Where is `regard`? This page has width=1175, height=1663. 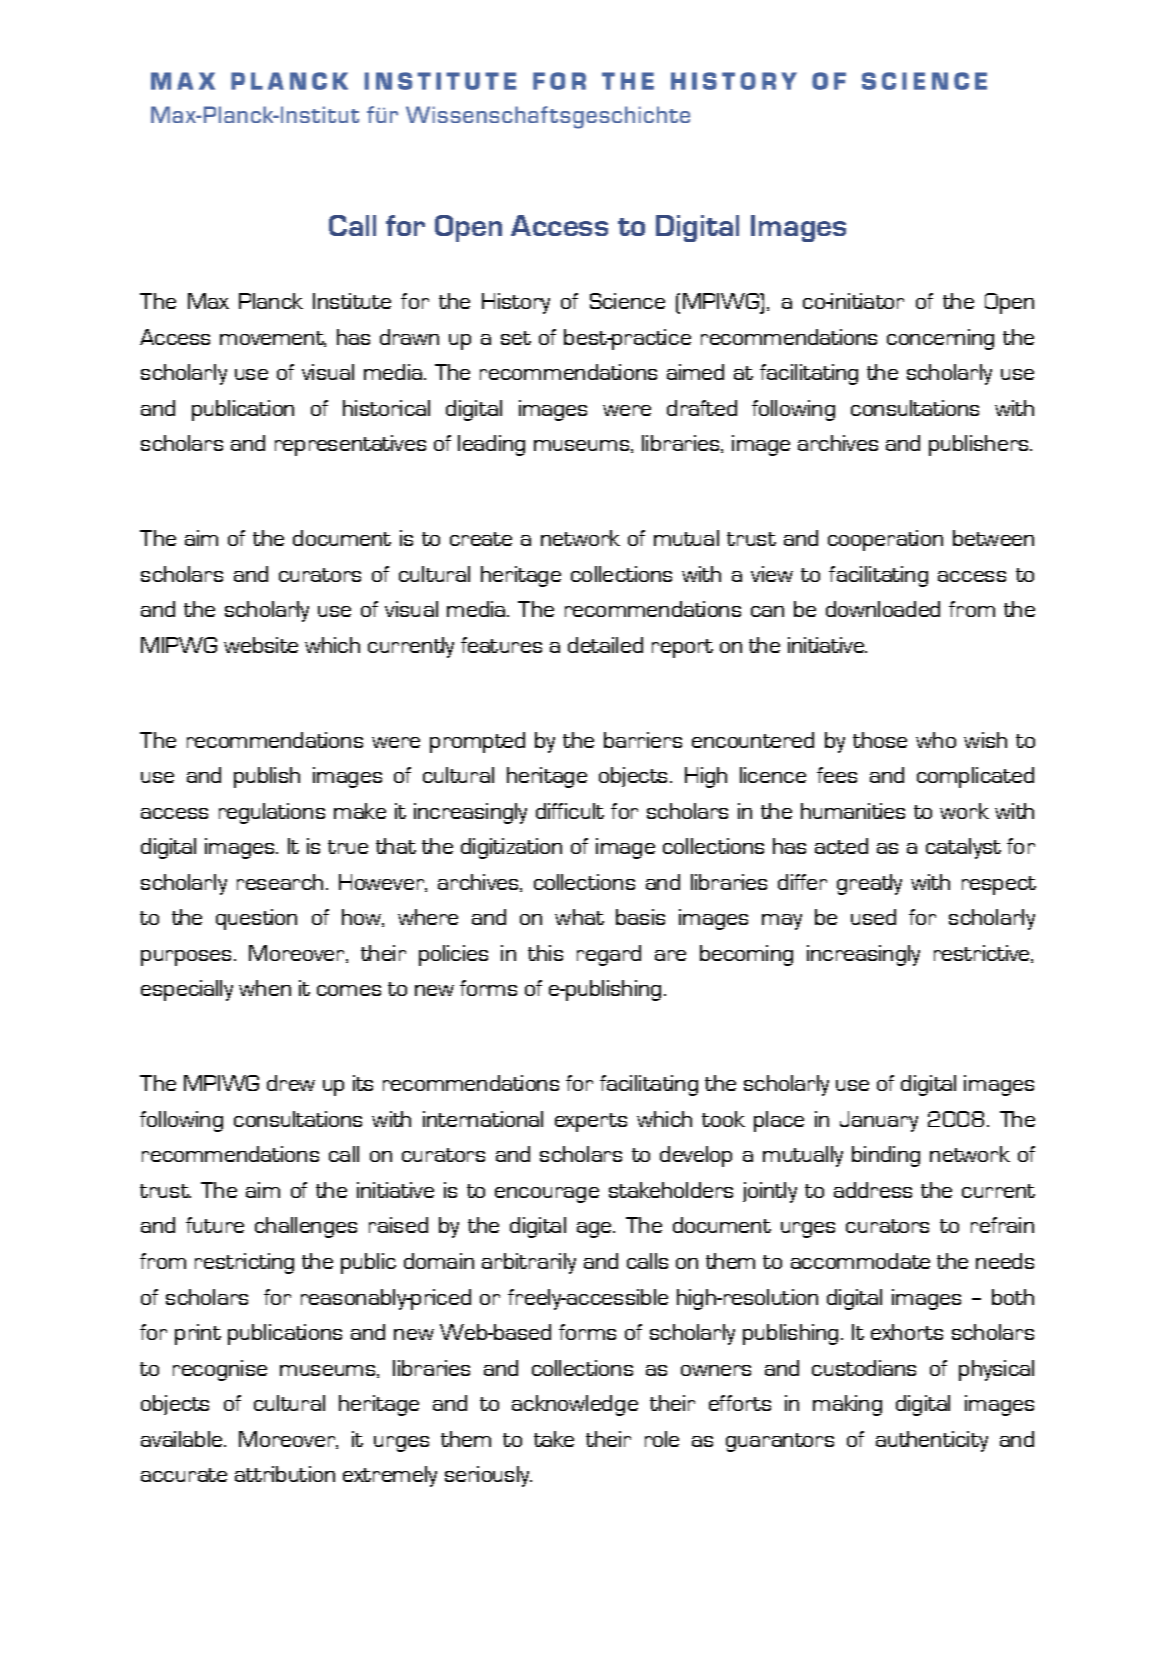 regard is located at coordinates (609, 955).
